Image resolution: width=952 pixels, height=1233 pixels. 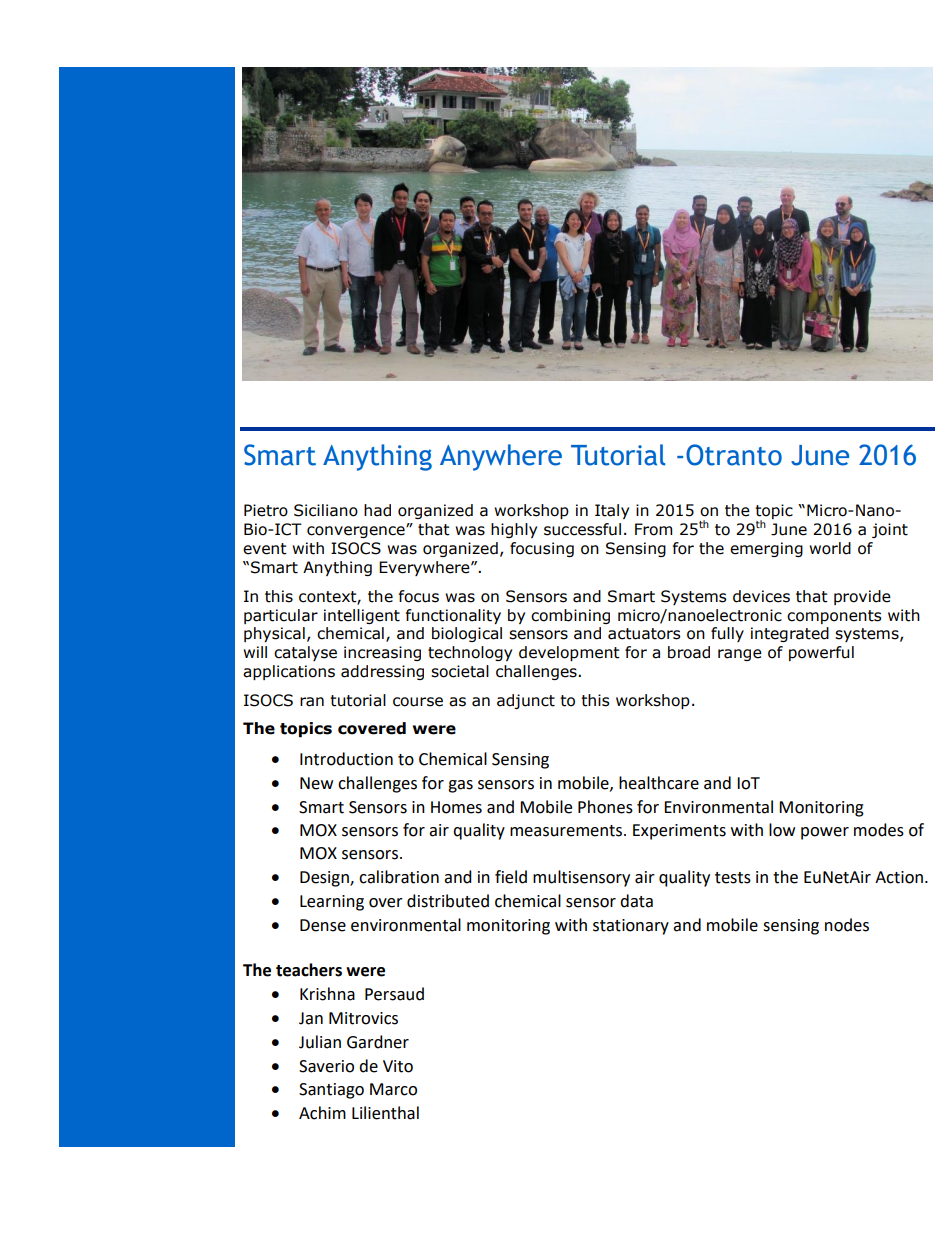 I want to click on teachers, so click(x=309, y=970).
